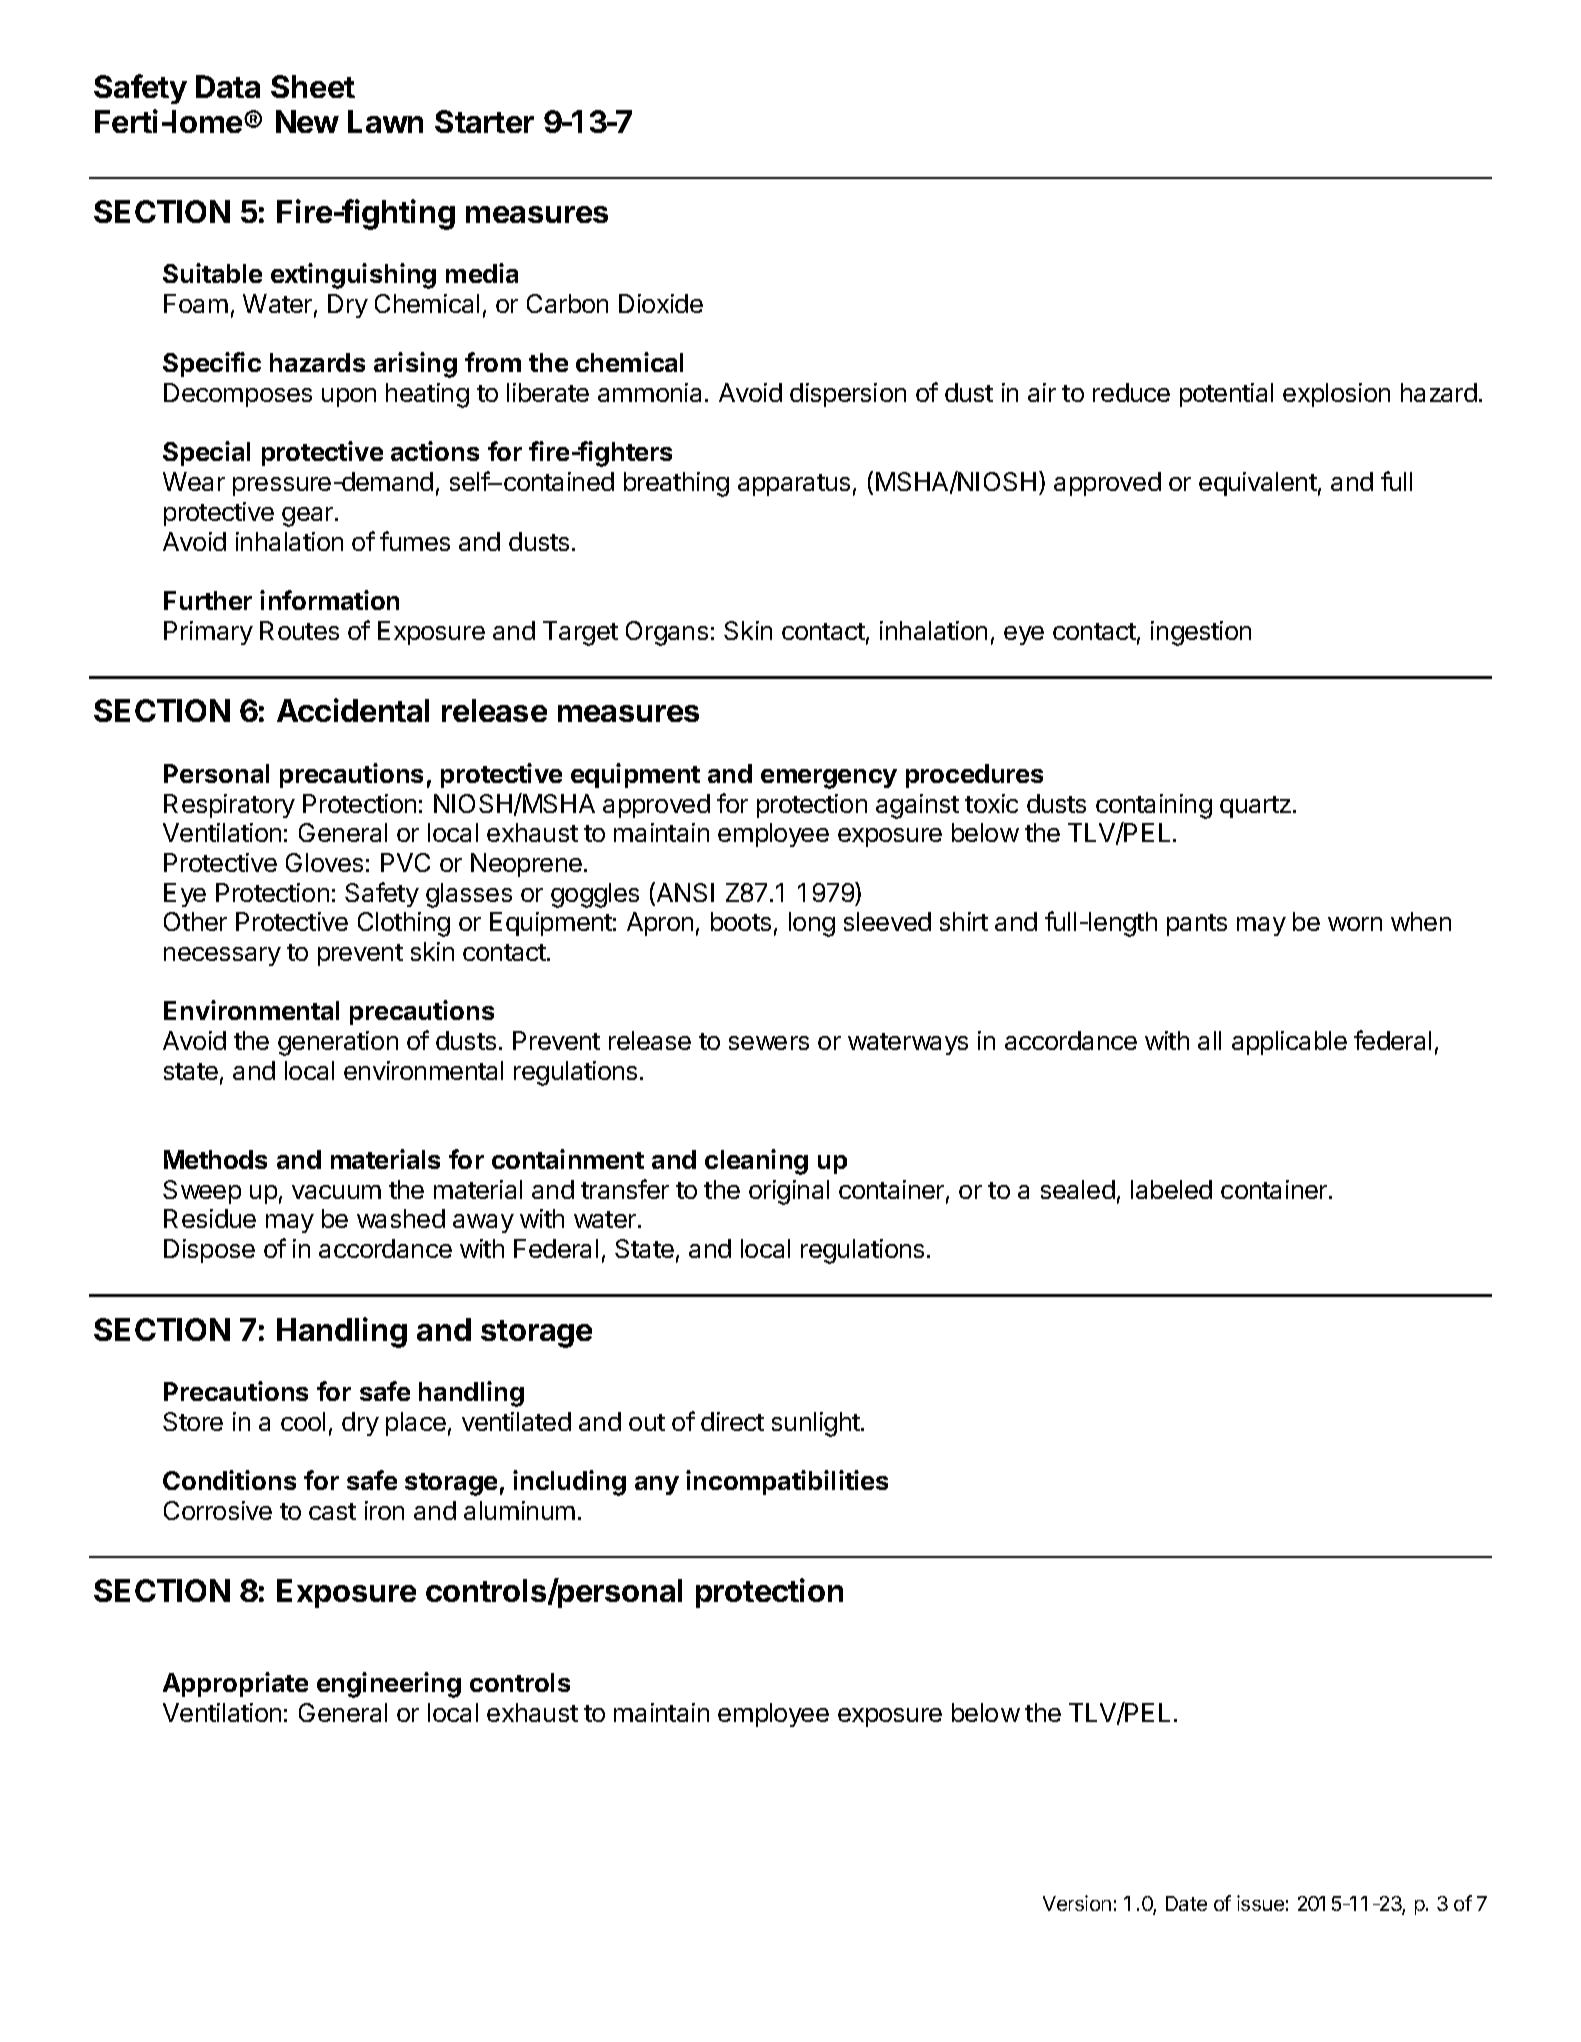  Describe the element at coordinates (353, 710) in the image. I see `Accidental` at that location.
